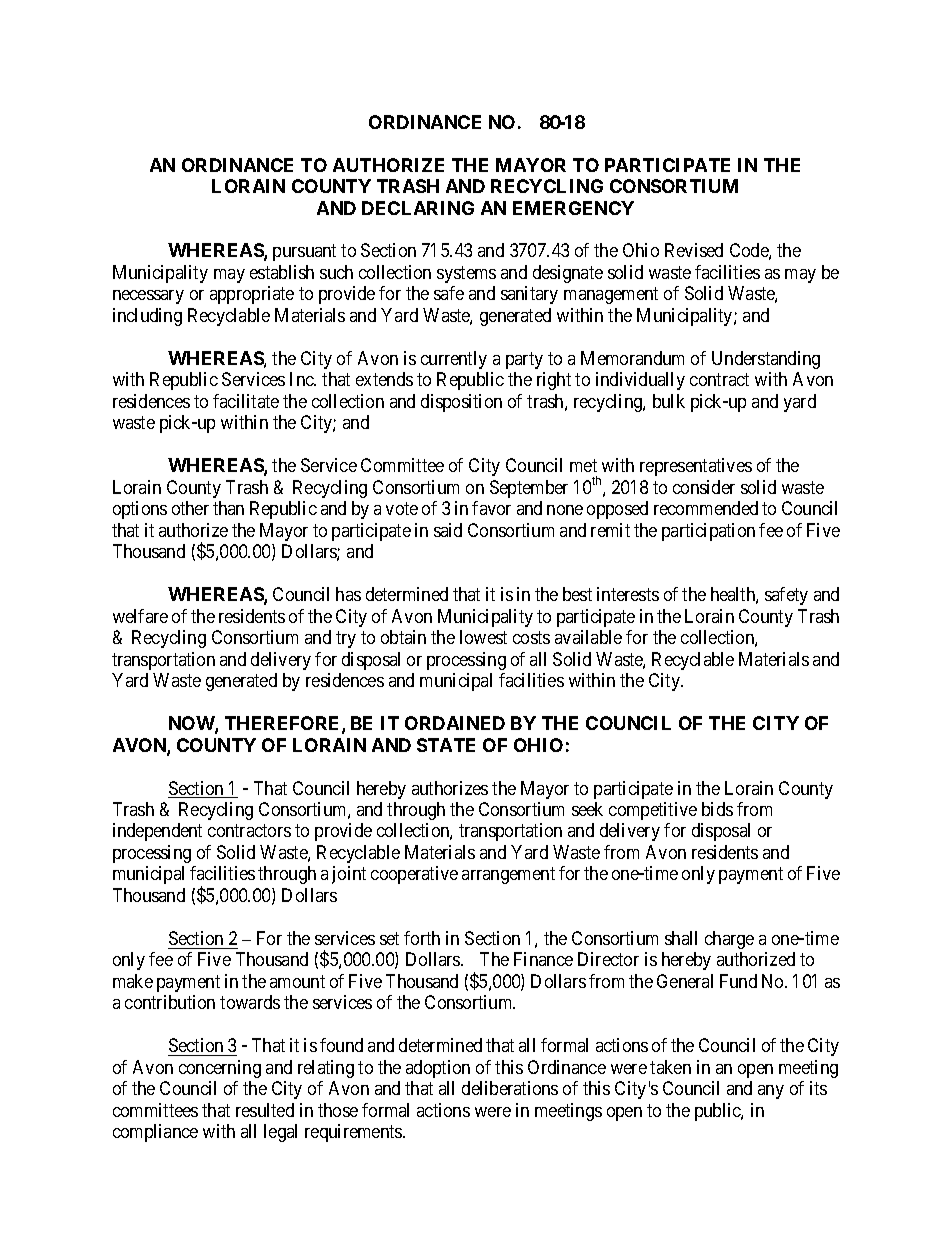 Image resolution: width=952 pixels, height=1233 pixels. What do you see at coordinates (588, 637) in the image?
I see `available` at bounding box center [588, 637].
